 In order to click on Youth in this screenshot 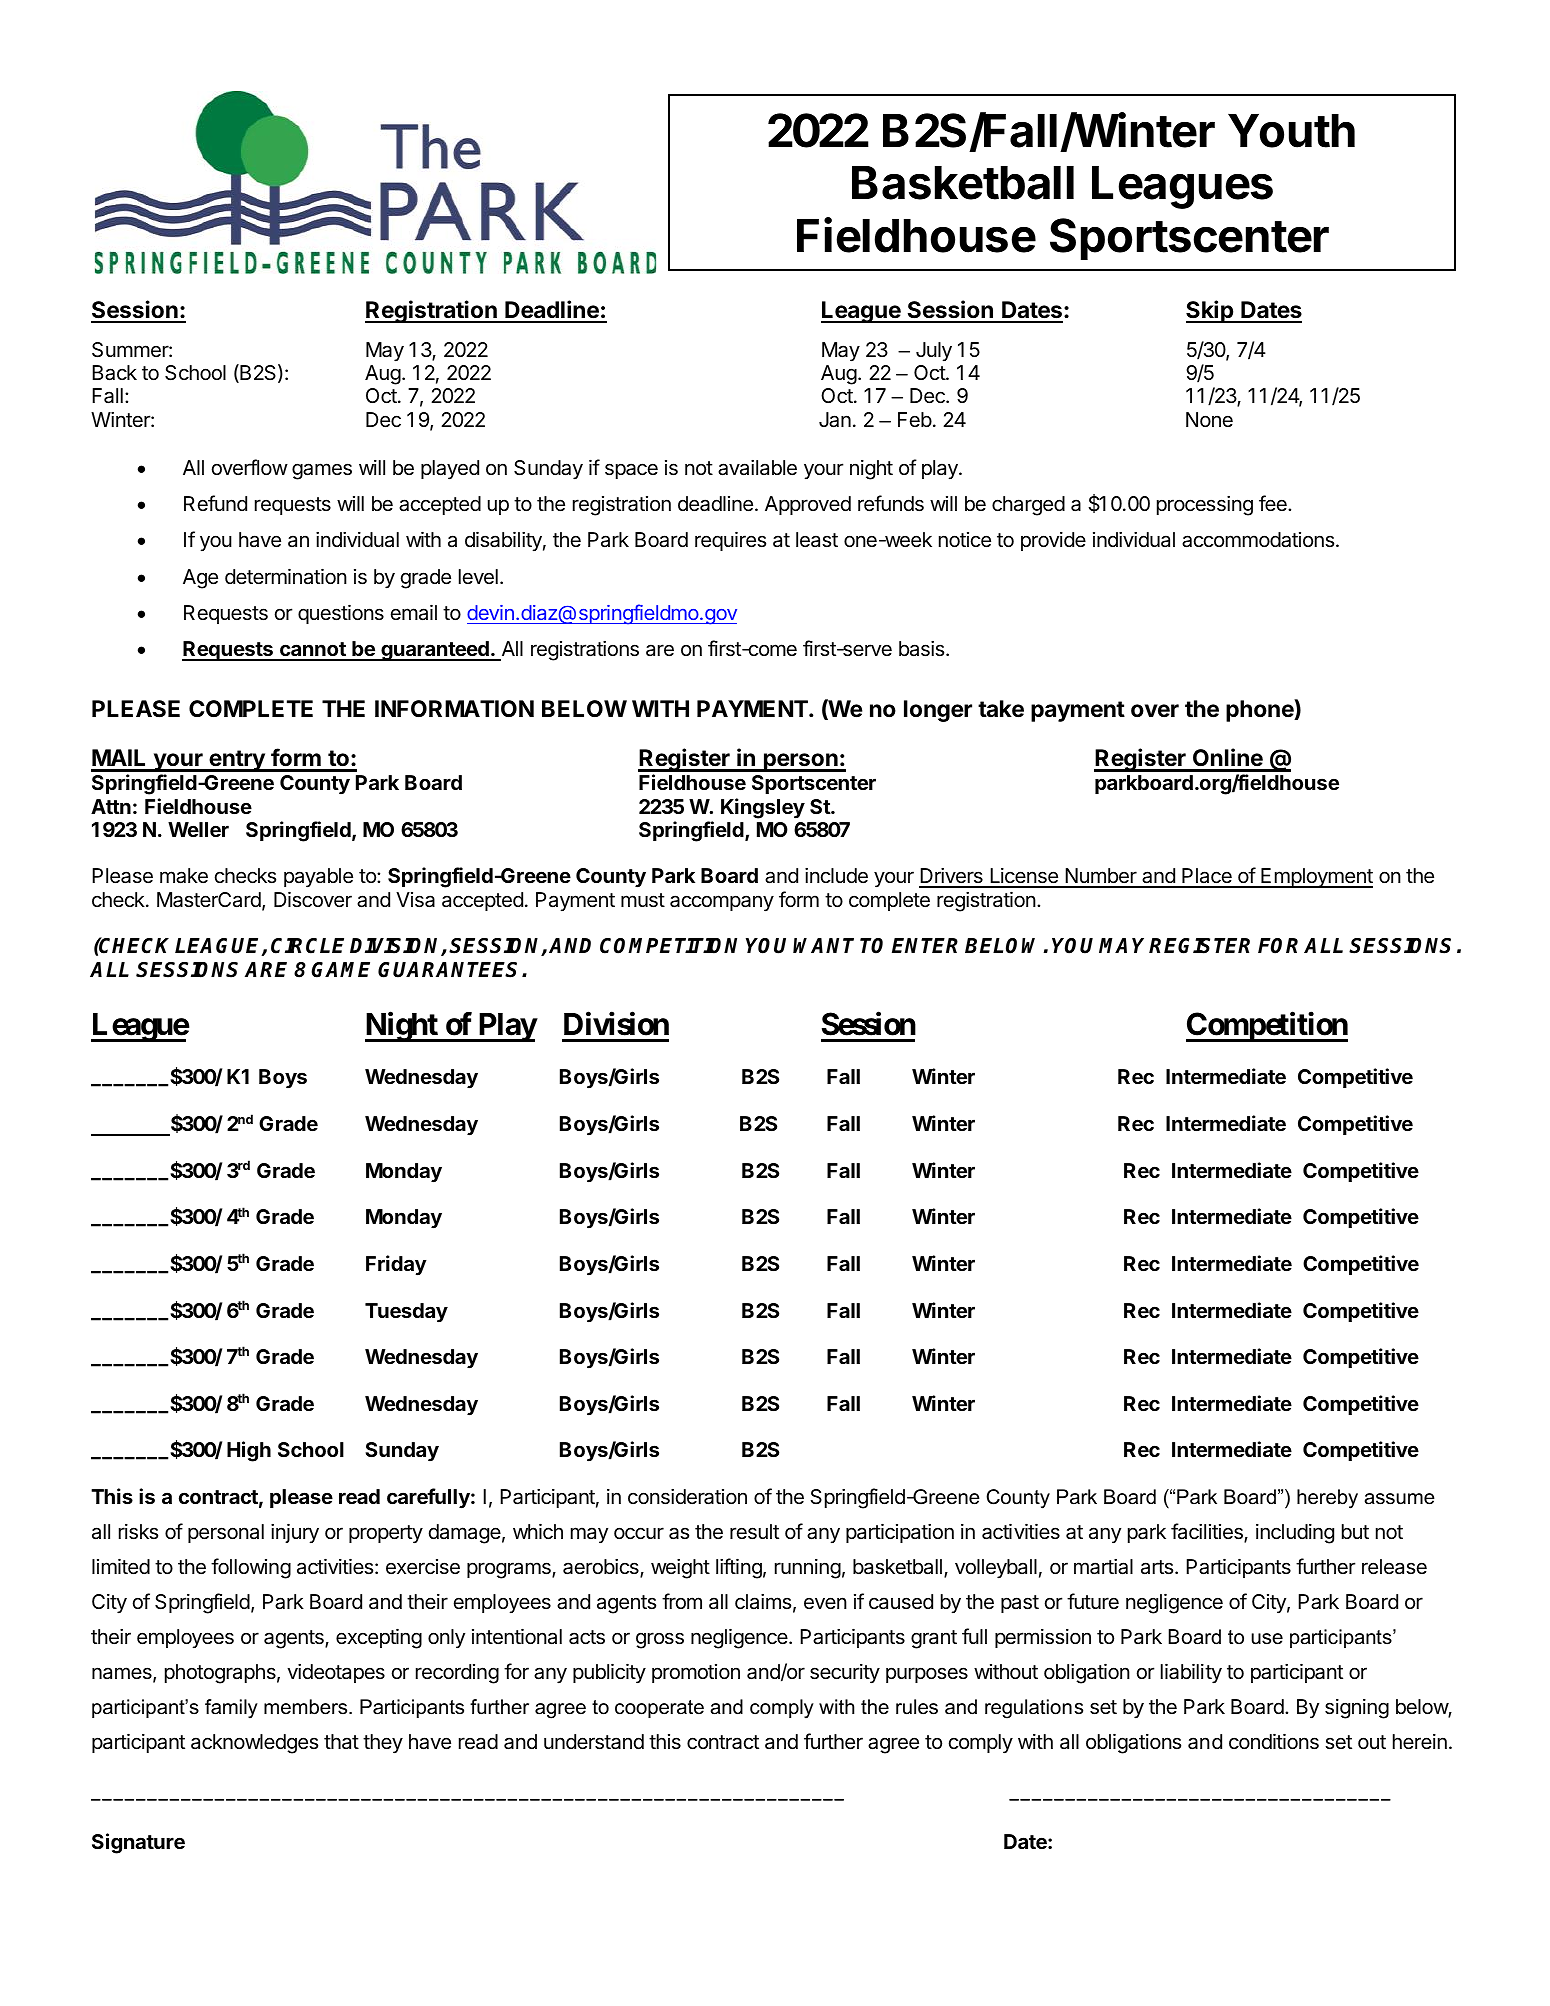, I will do `click(1291, 131)`.
